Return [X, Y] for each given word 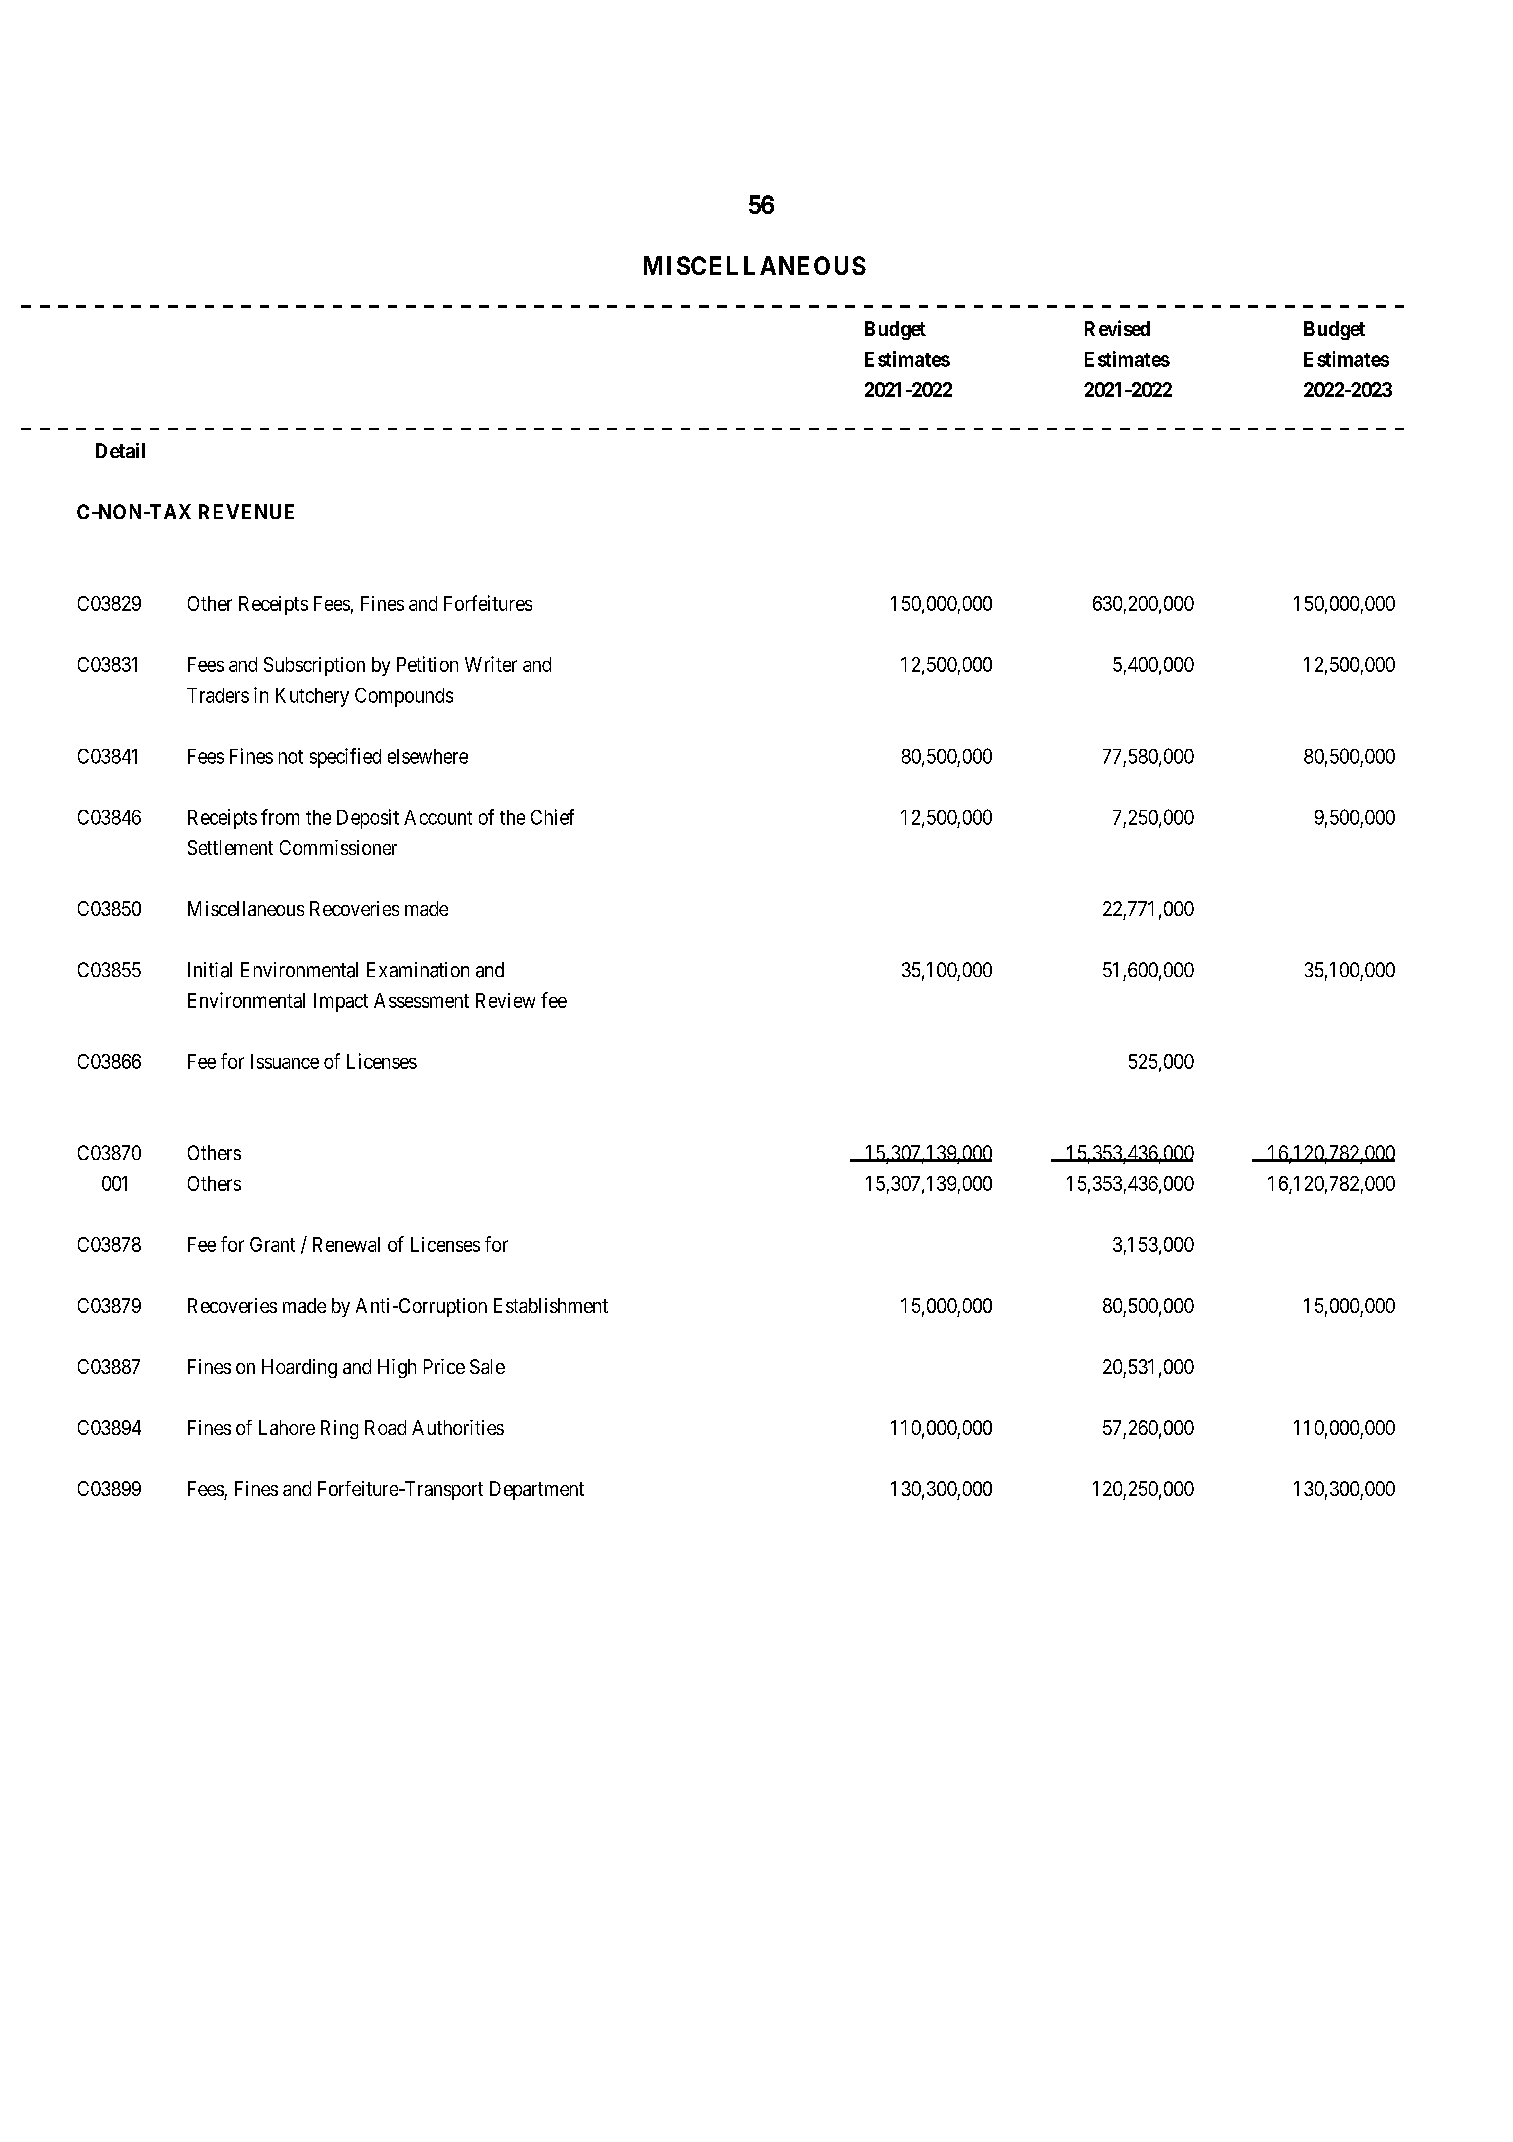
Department [537, 1490]
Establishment [551, 1305]
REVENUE [246, 511]
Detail [120, 450]
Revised [1117, 328]
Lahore [287, 1427]
